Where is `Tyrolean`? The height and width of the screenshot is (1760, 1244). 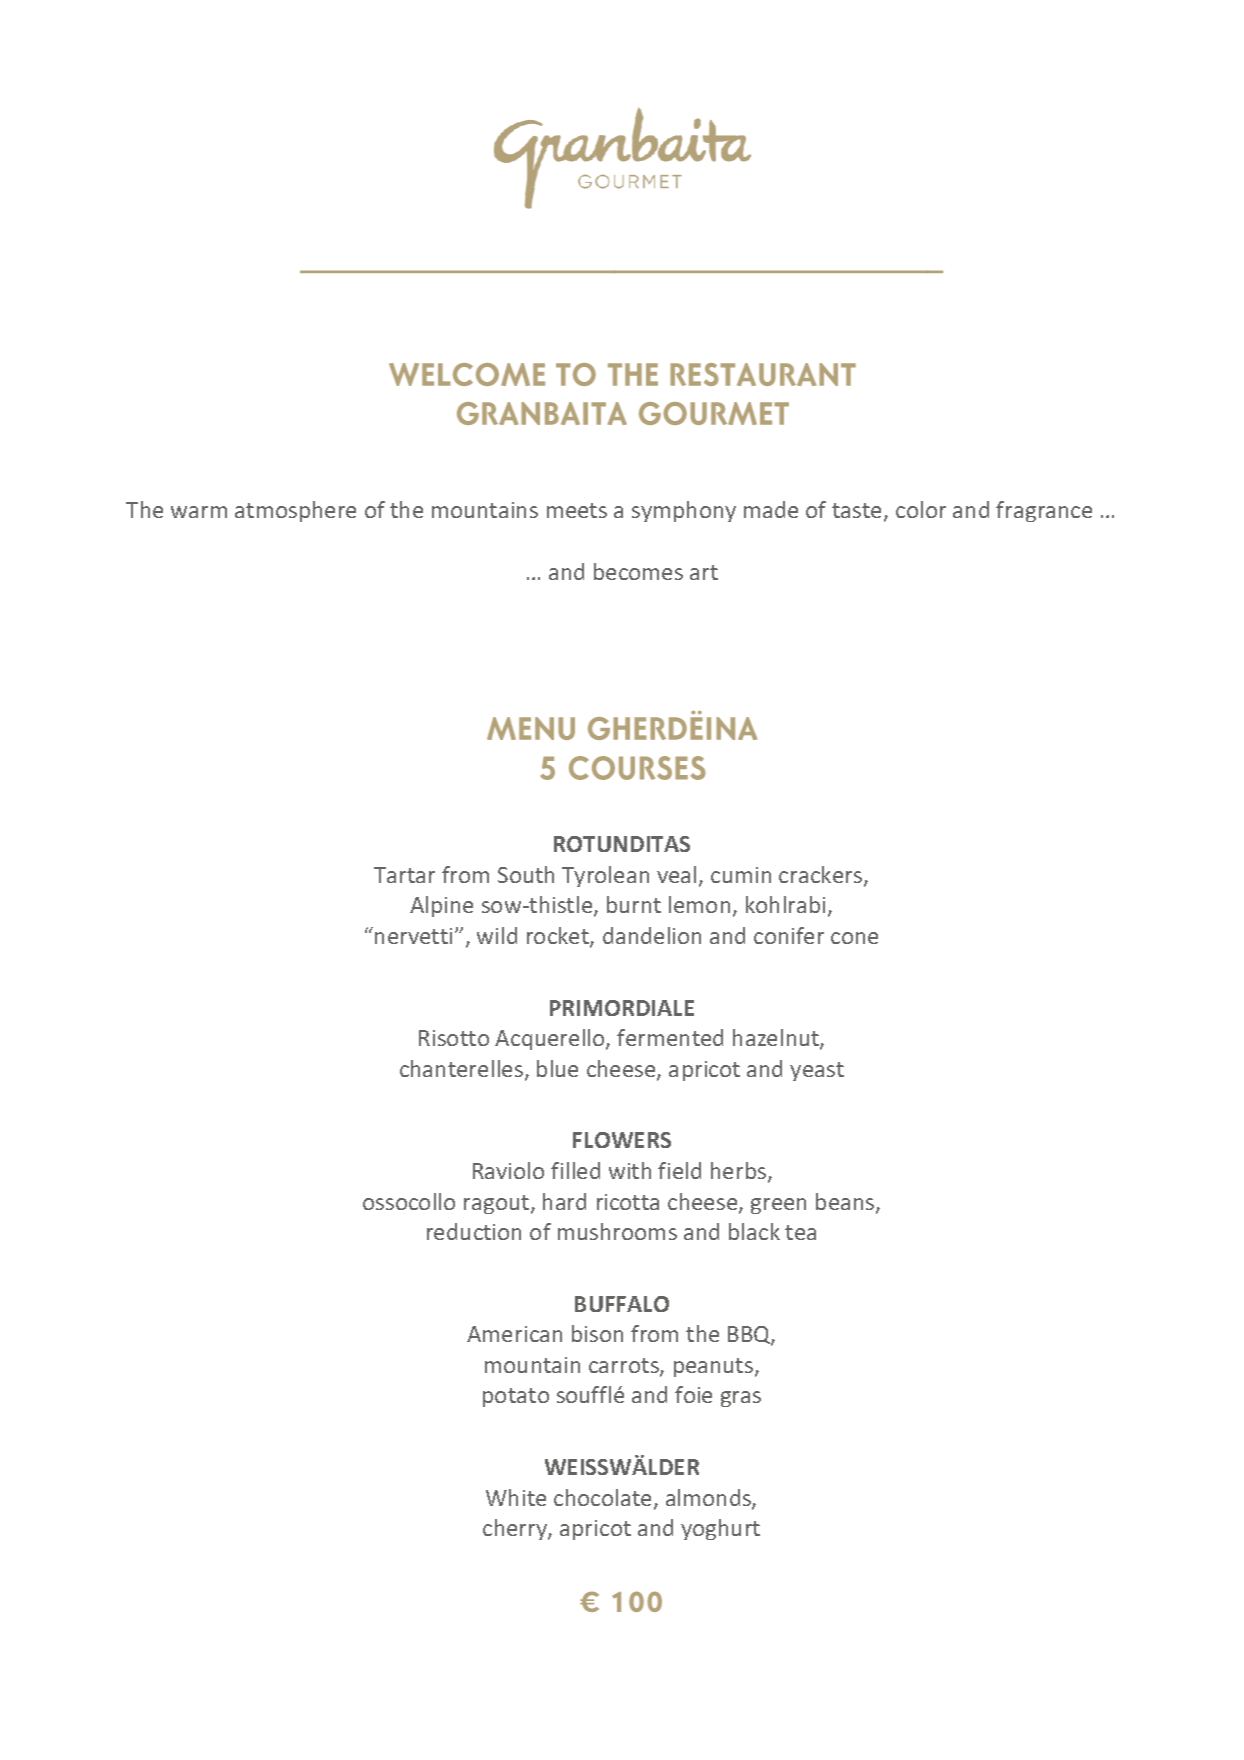 Tyrolean is located at coordinates (605, 876).
